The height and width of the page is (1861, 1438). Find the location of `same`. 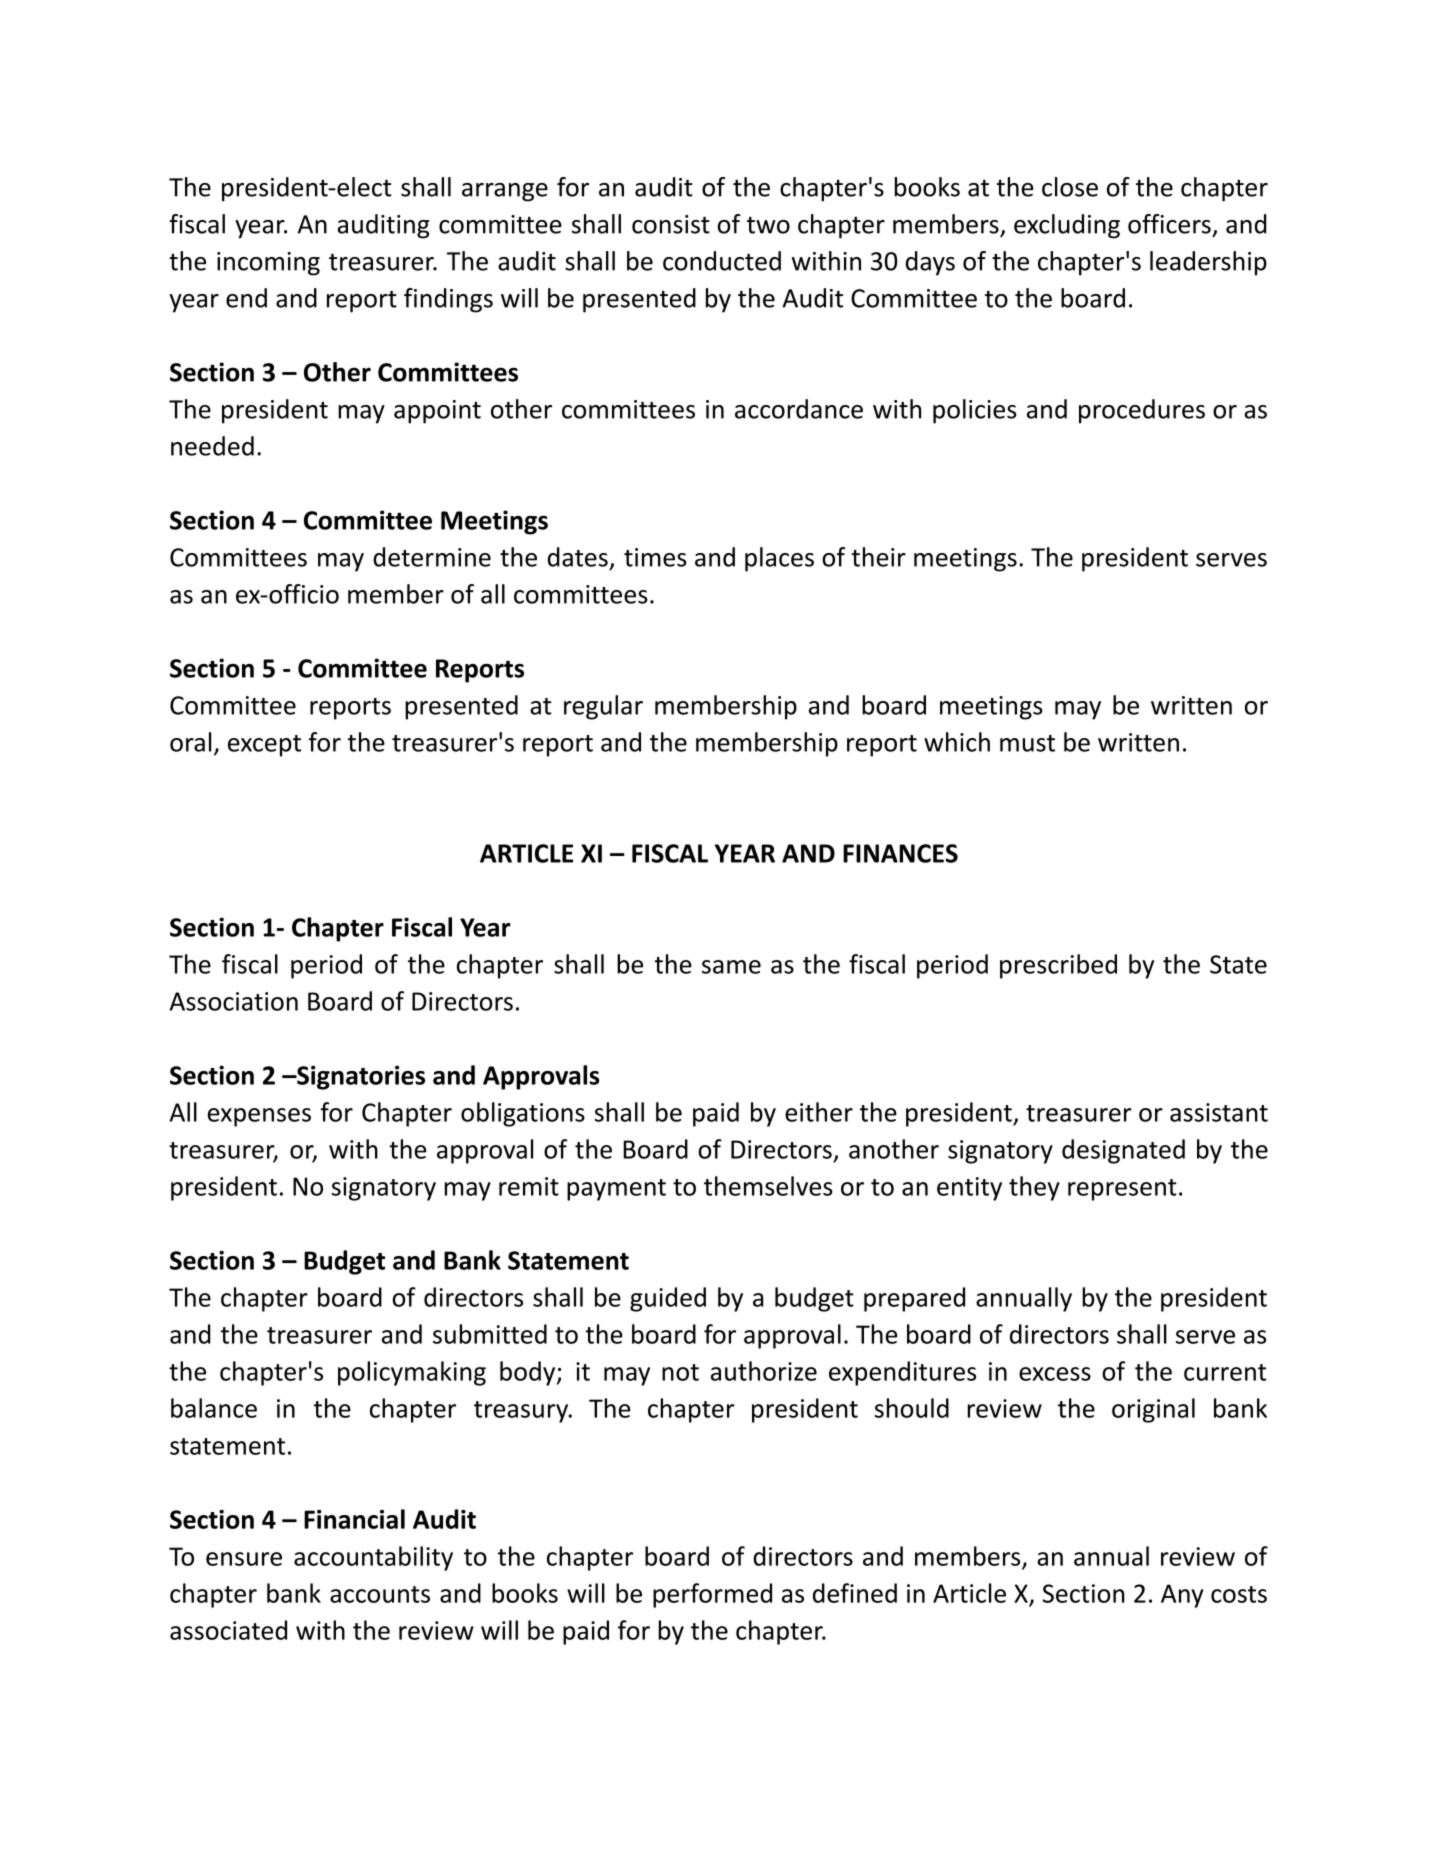

same is located at coordinates (731, 967).
